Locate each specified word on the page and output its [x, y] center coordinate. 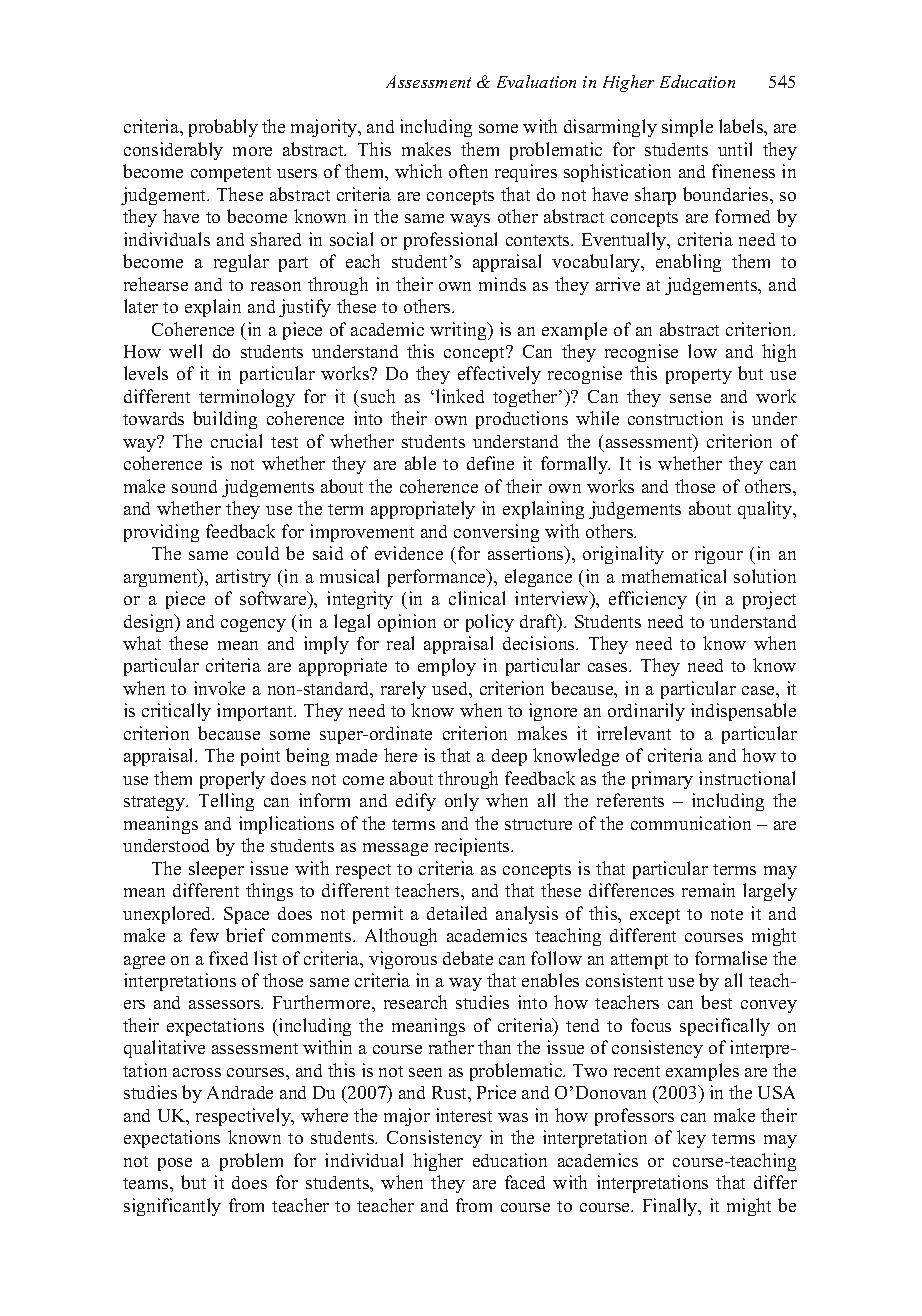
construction [675, 418]
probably [223, 128]
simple [687, 128]
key [691, 1139]
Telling [226, 802]
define [490, 463]
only [462, 802]
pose [175, 1164]
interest [464, 1115]
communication [691, 823]
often [468, 171]
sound [194, 486]
